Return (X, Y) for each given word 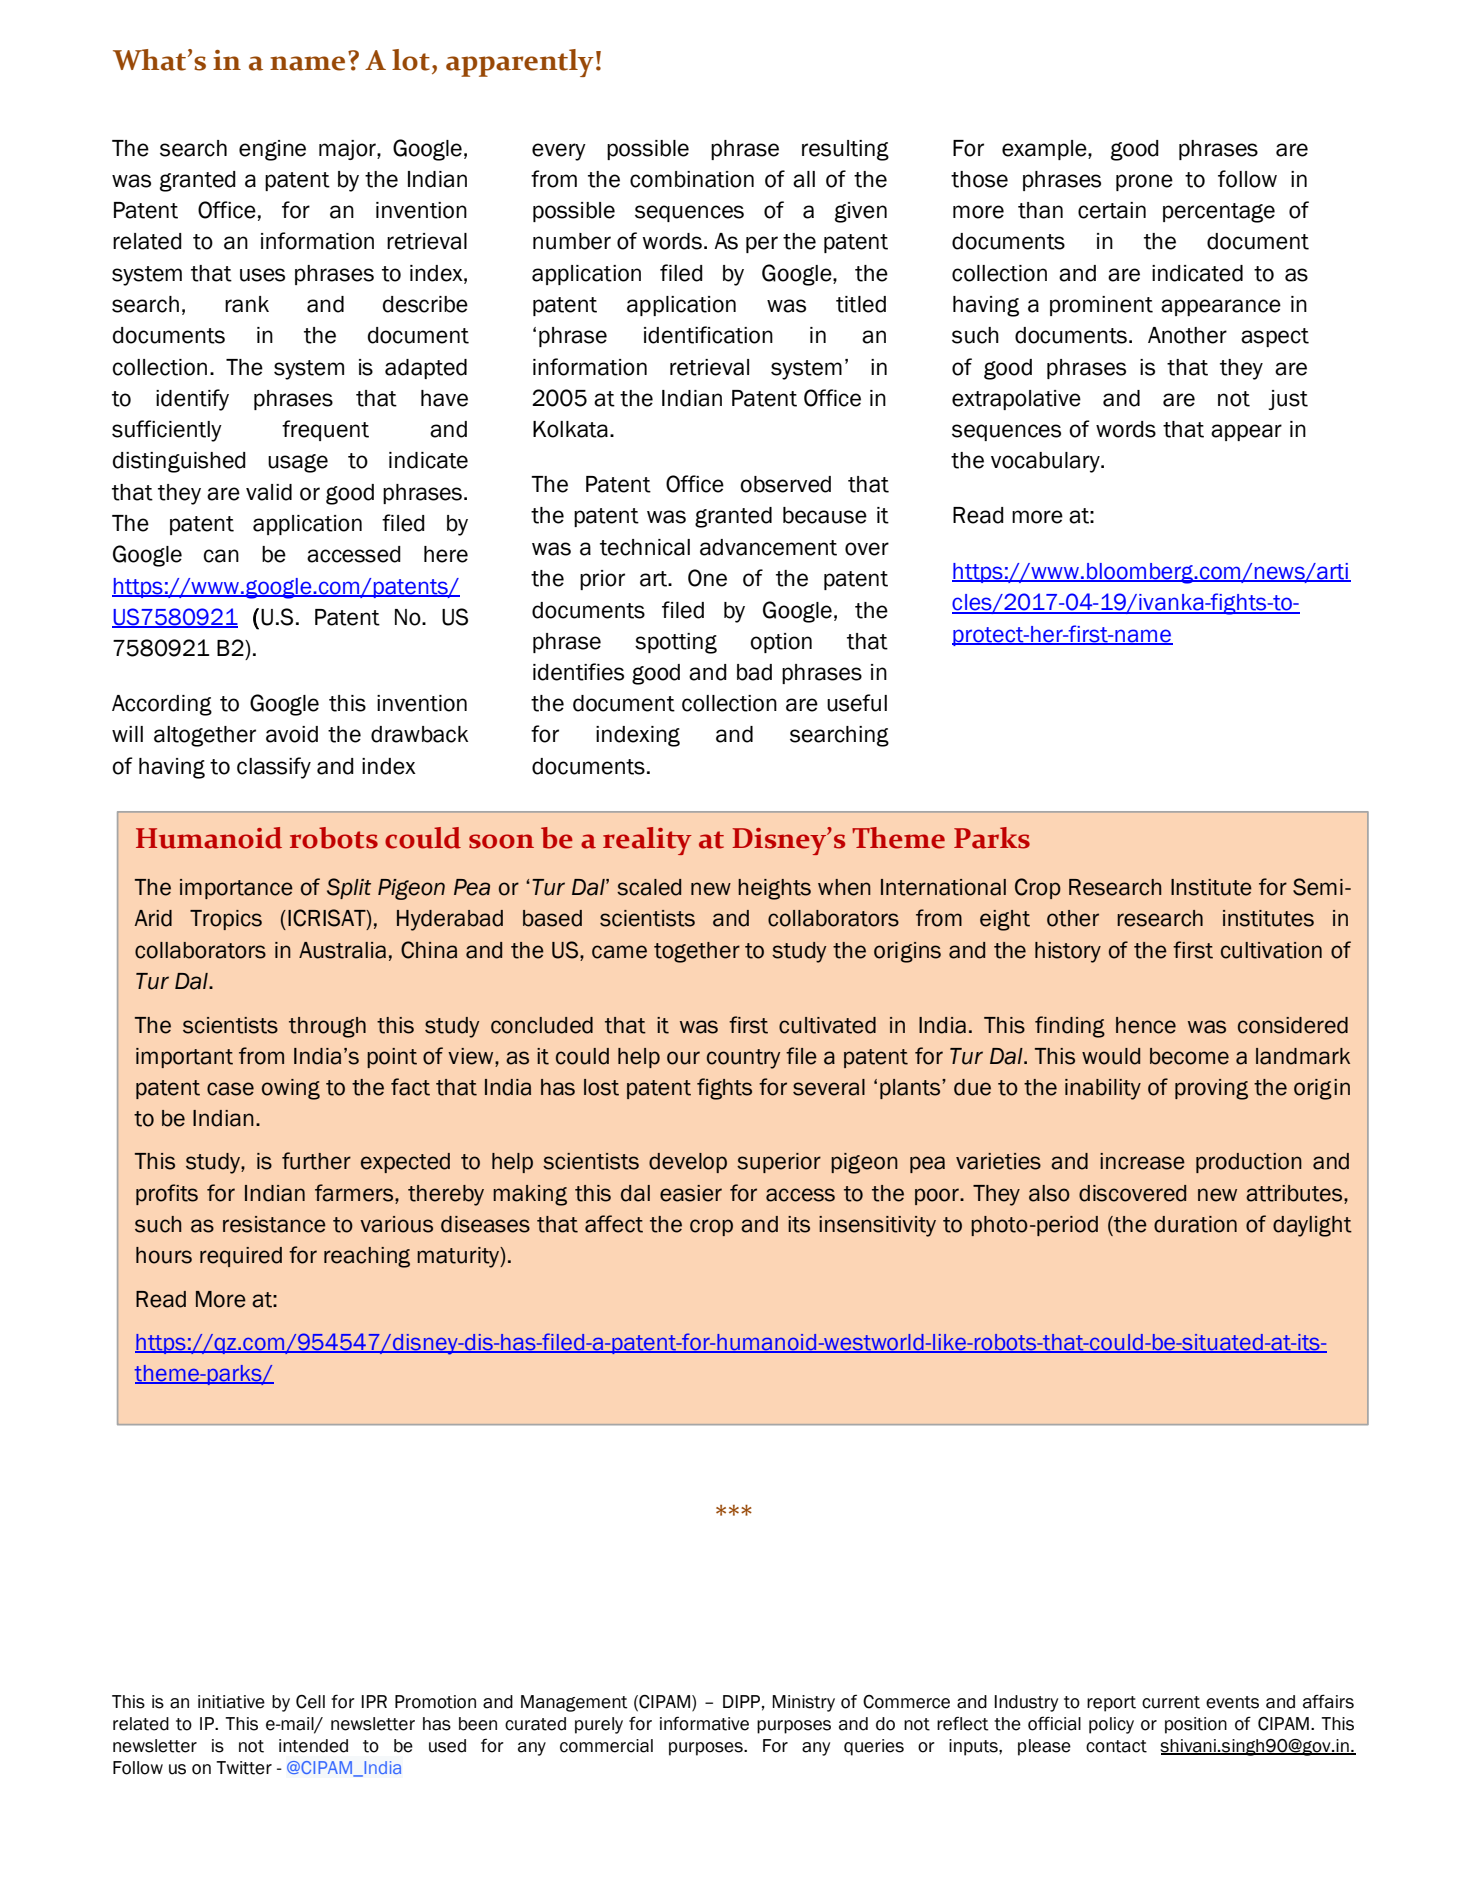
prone (1144, 182)
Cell (310, 1702)
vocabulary (1046, 462)
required (241, 1257)
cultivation (1271, 950)
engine (272, 150)
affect (614, 1224)
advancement (768, 547)
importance (236, 889)
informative (704, 1723)
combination (692, 179)
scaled (649, 887)
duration (1195, 1224)
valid (269, 492)
